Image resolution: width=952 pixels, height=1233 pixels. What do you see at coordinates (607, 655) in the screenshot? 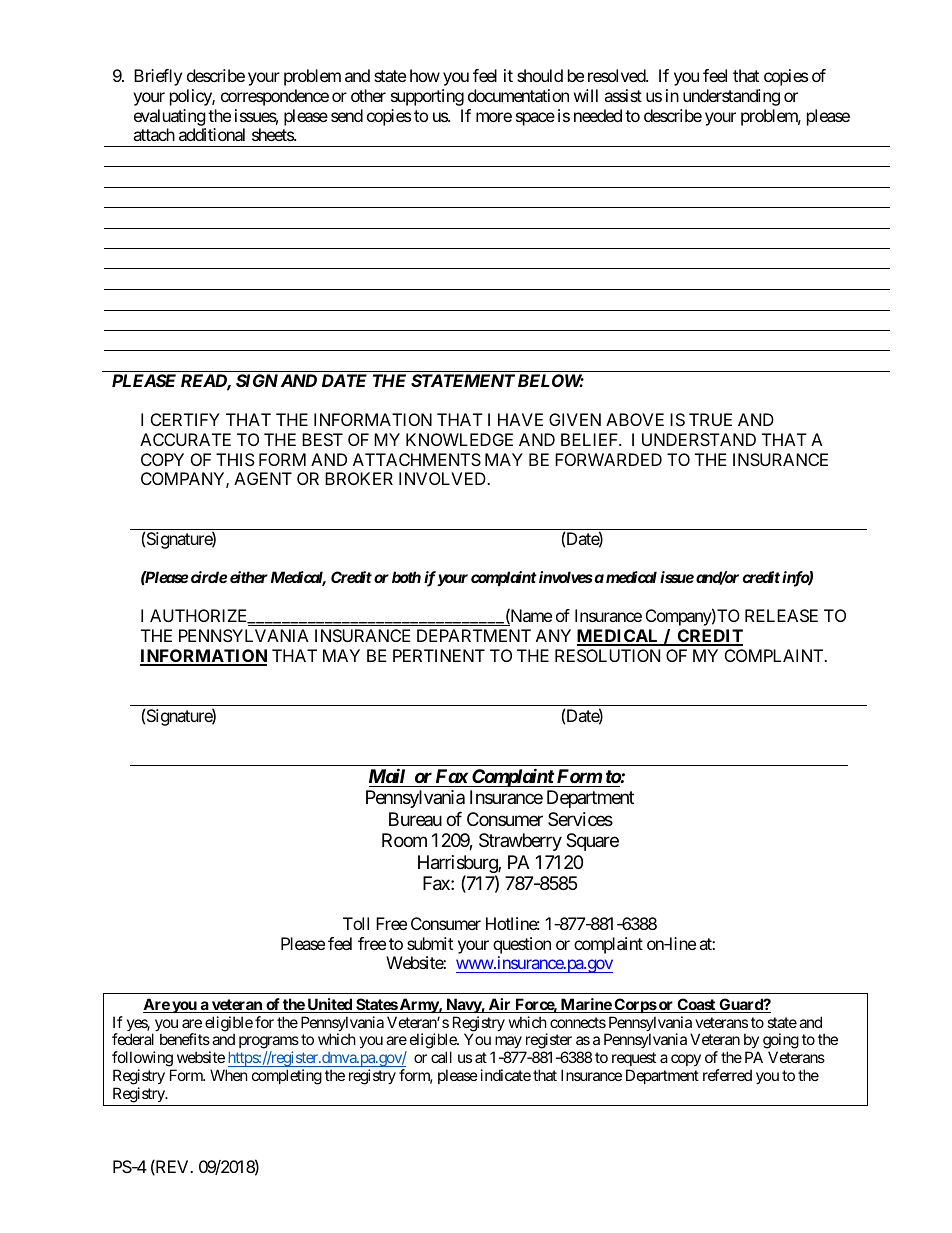
I see `RESOLUTION` at bounding box center [607, 655].
